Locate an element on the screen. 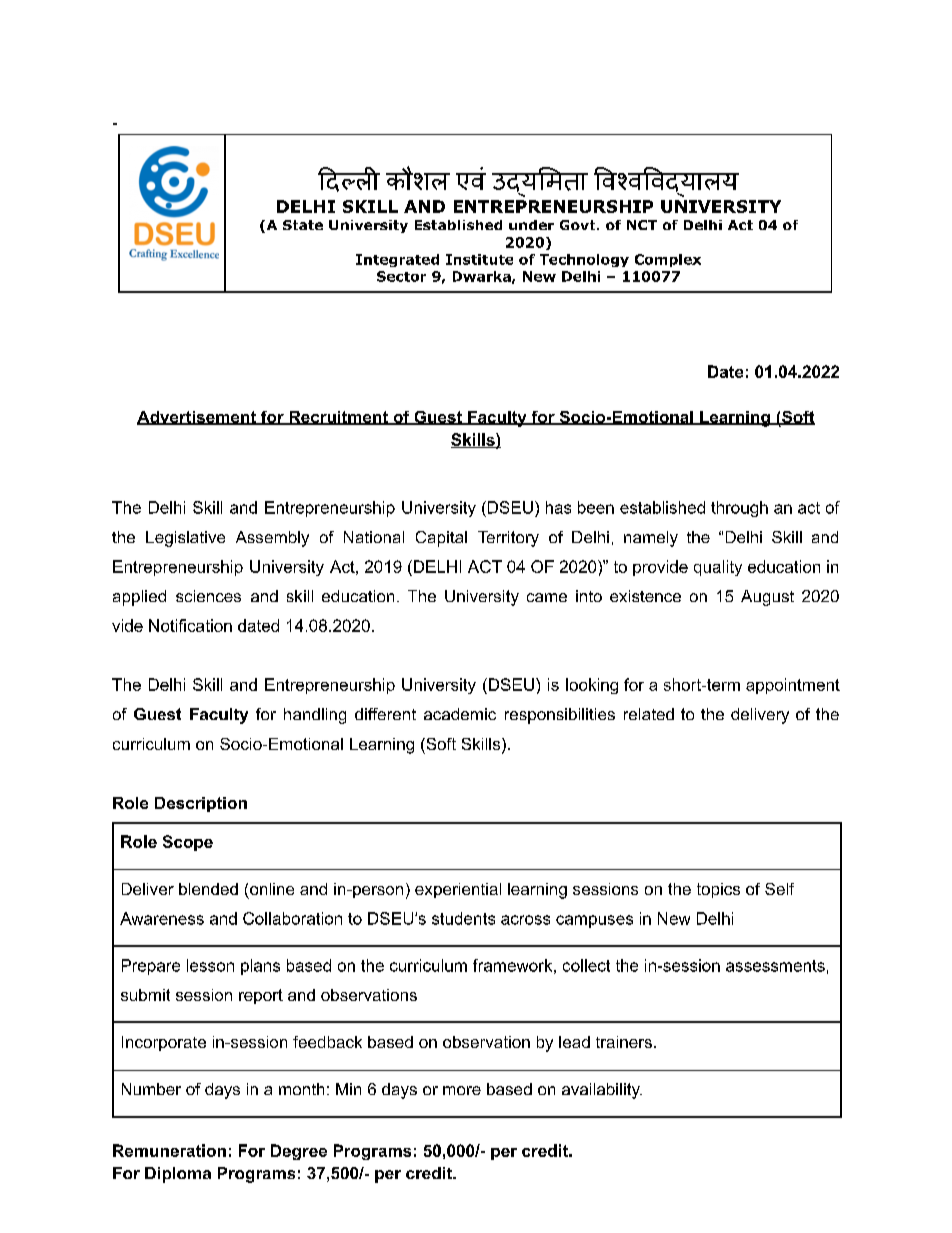 This screenshot has height=1233, width=952. through is located at coordinates (739, 509).
